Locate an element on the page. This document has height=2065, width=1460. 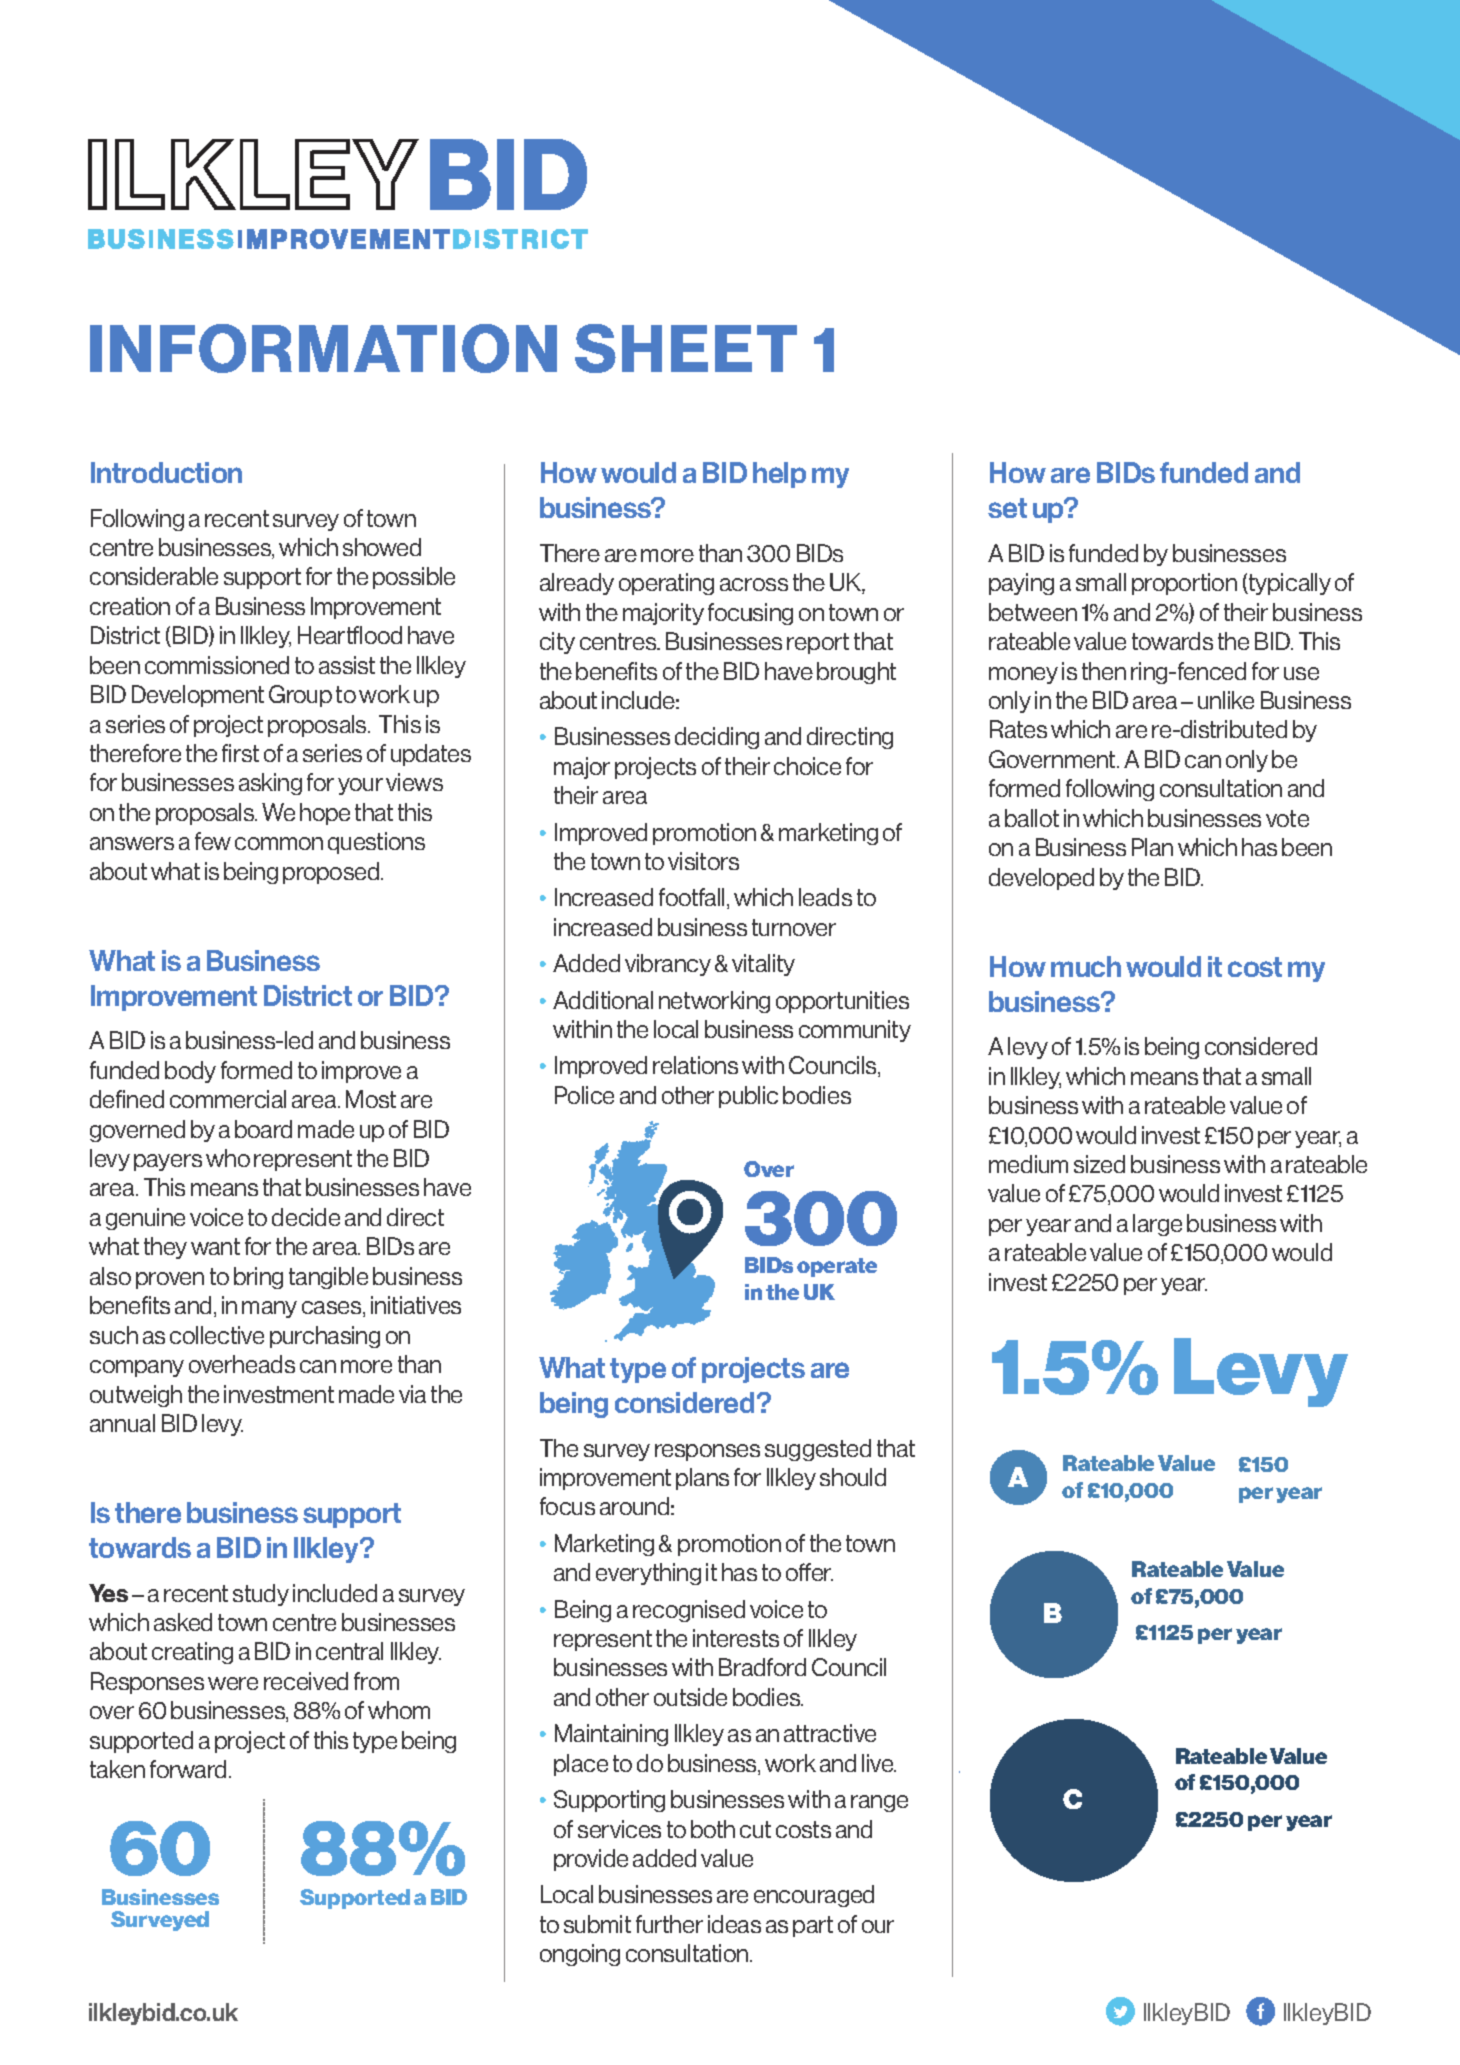
board is located at coordinates (263, 1129).
